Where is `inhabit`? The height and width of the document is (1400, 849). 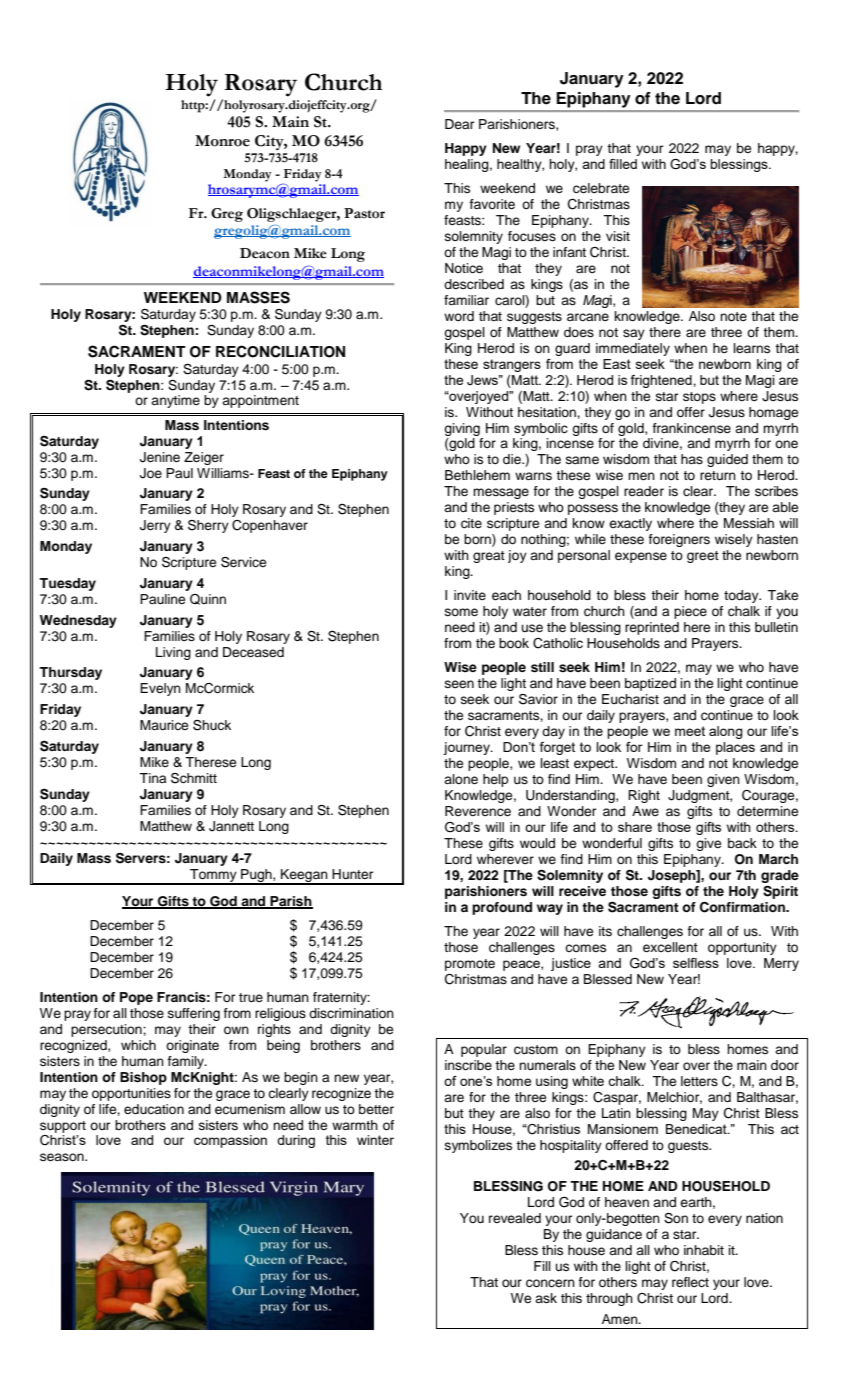 inhabit is located at coordinates (704, 1250).
